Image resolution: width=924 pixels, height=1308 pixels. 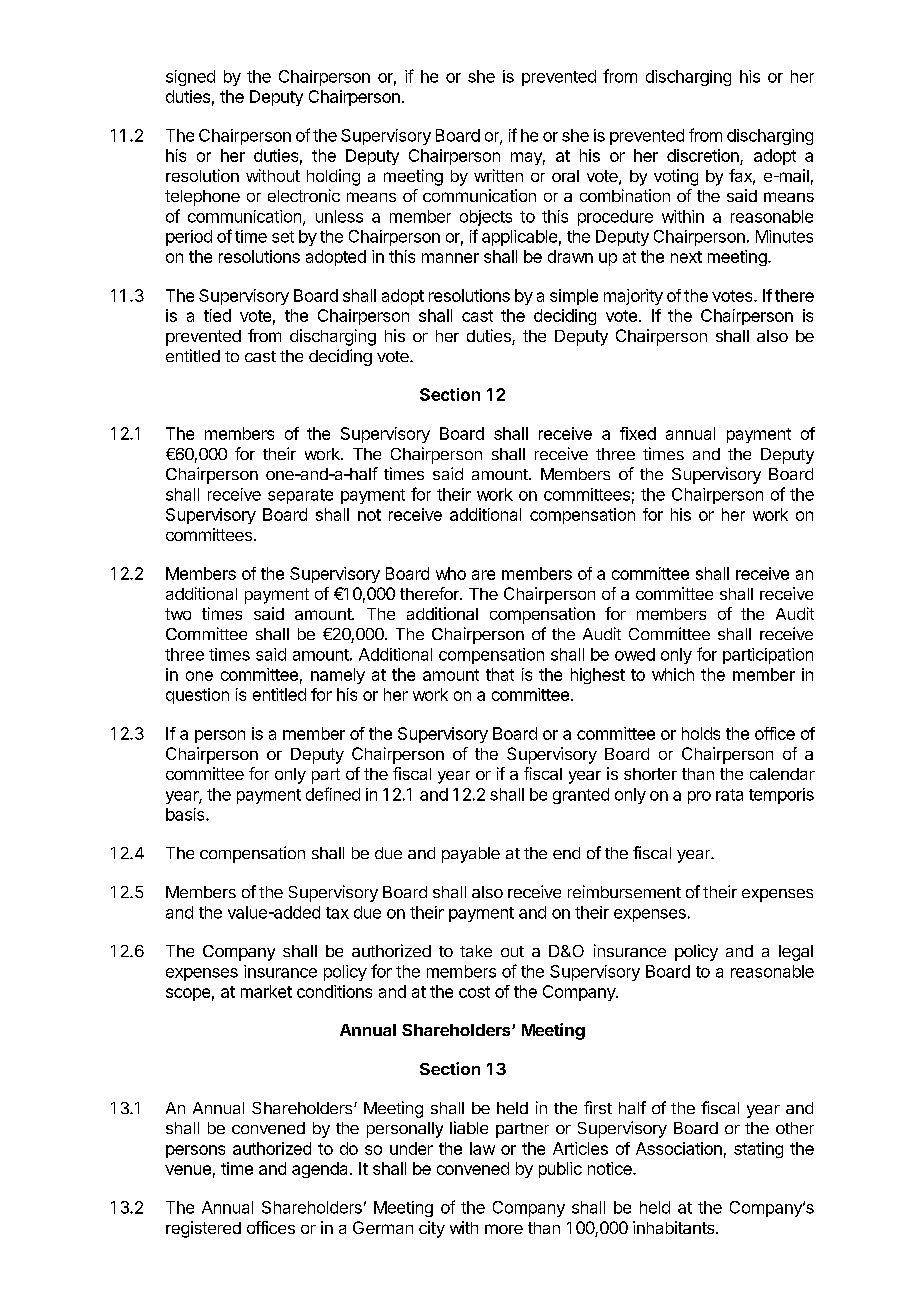 What do you see at coordinates (266, 991) in the document?
I see `market` at bounding box center [266, 991].
